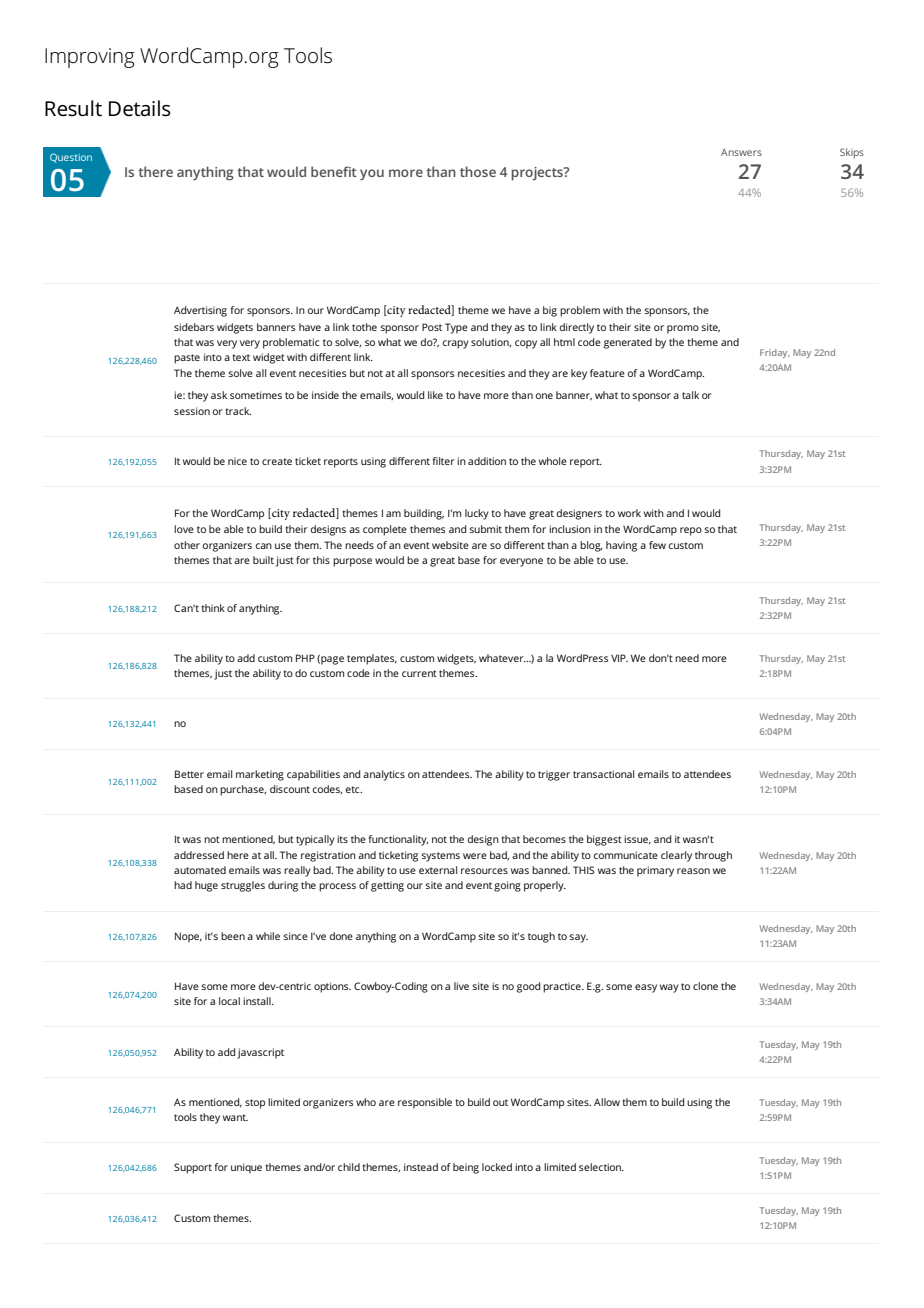 The height and width of the screenshot is (1308, 924). What do you see at coordinates (478, 171) in the screenshot?
I see `those` at bounding box center [478, 171].
